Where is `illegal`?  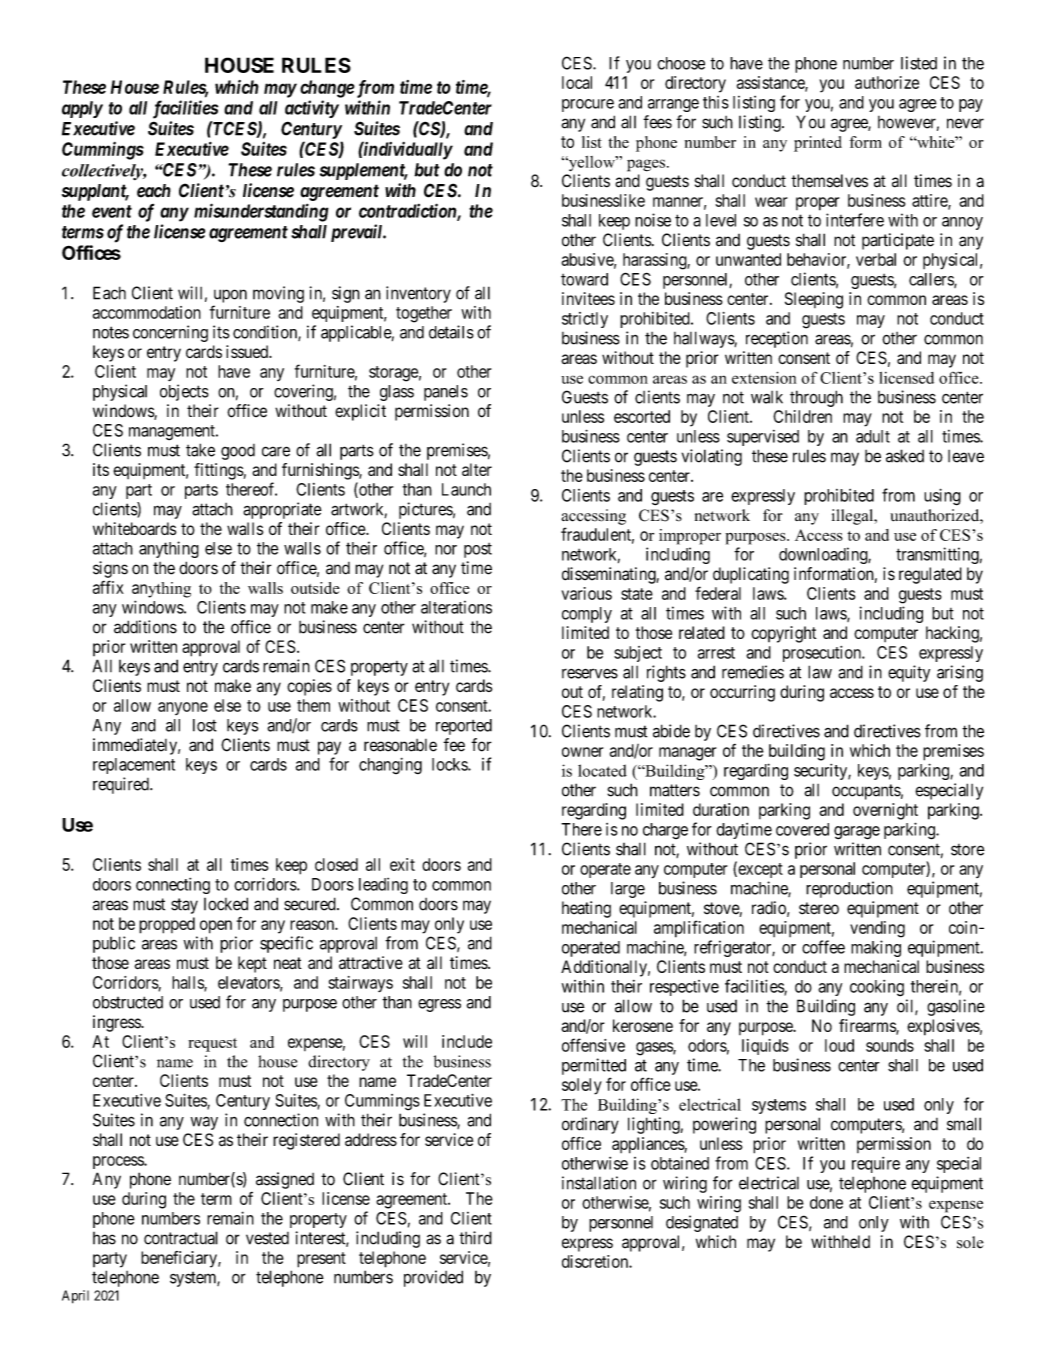 illegal is located at coordinates (854, 517).
